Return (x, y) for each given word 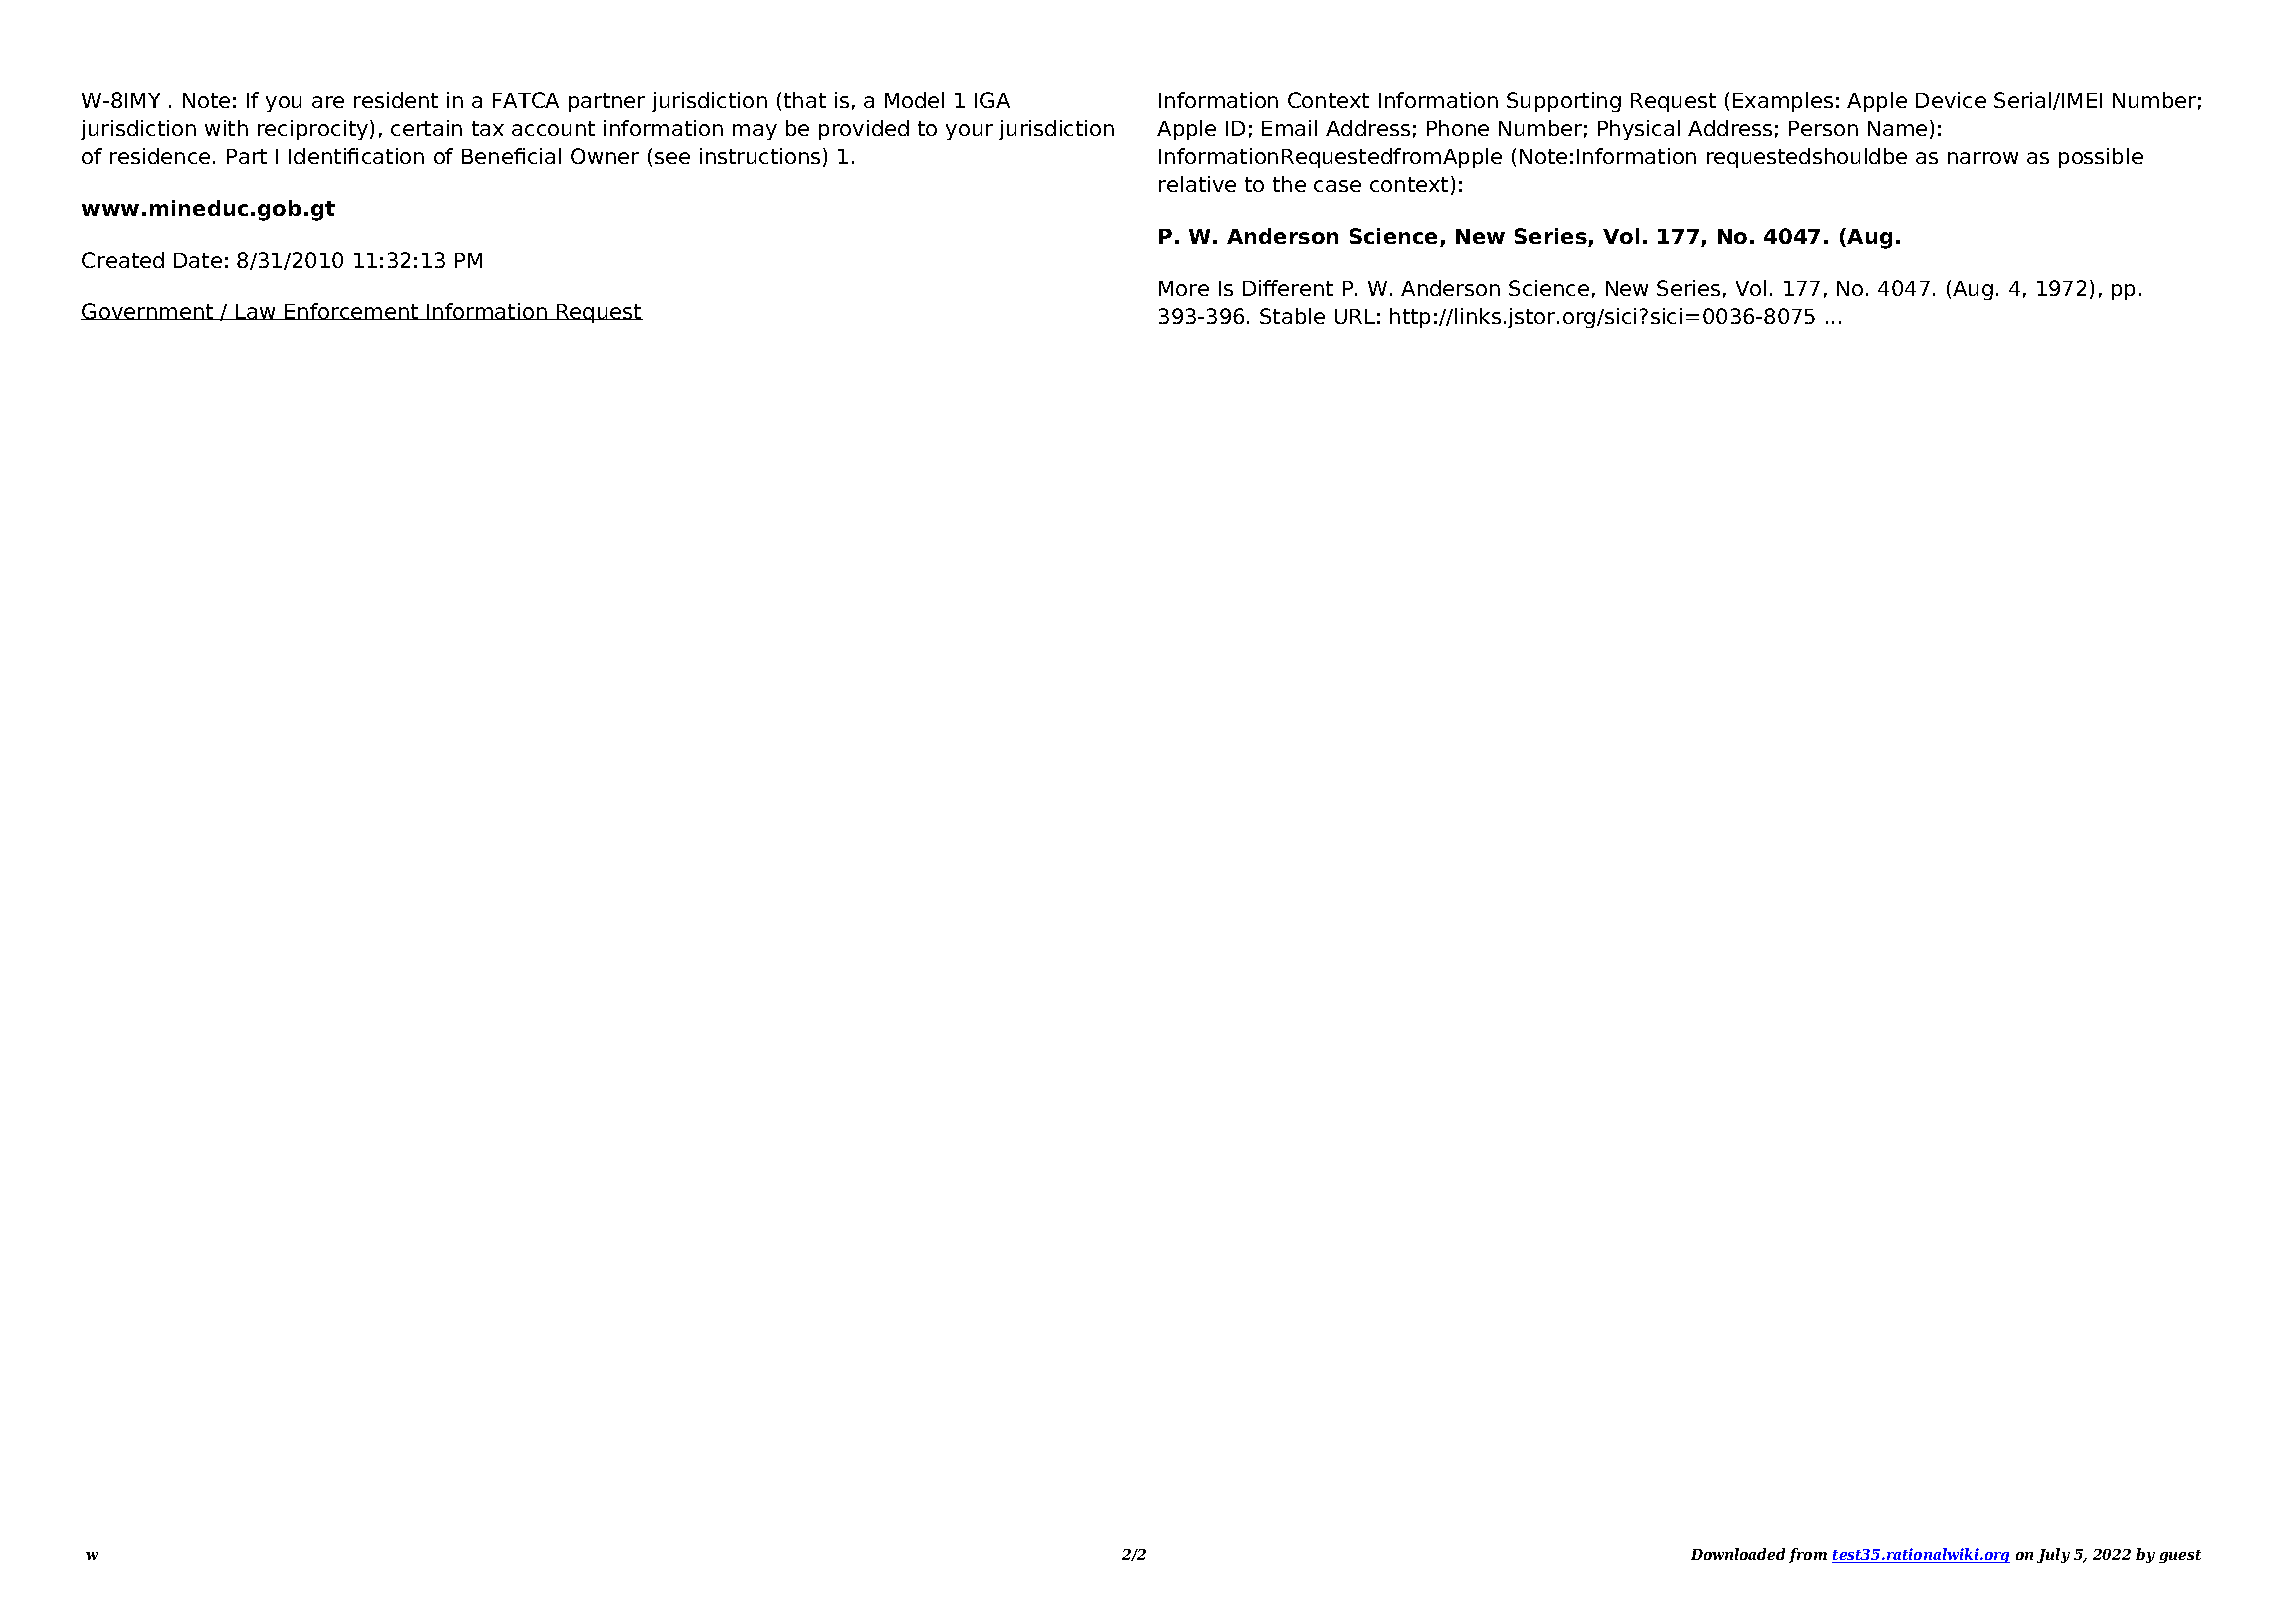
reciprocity (314, 130)
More (1184, 288)
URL (1355, 316)
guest (2180, 1556)
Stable (1292, 316)
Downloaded (1738, 1554)
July (2053, 1555)
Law (256, 312)
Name (1897, 128)
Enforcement (352, 311)
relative (1197, 184)
